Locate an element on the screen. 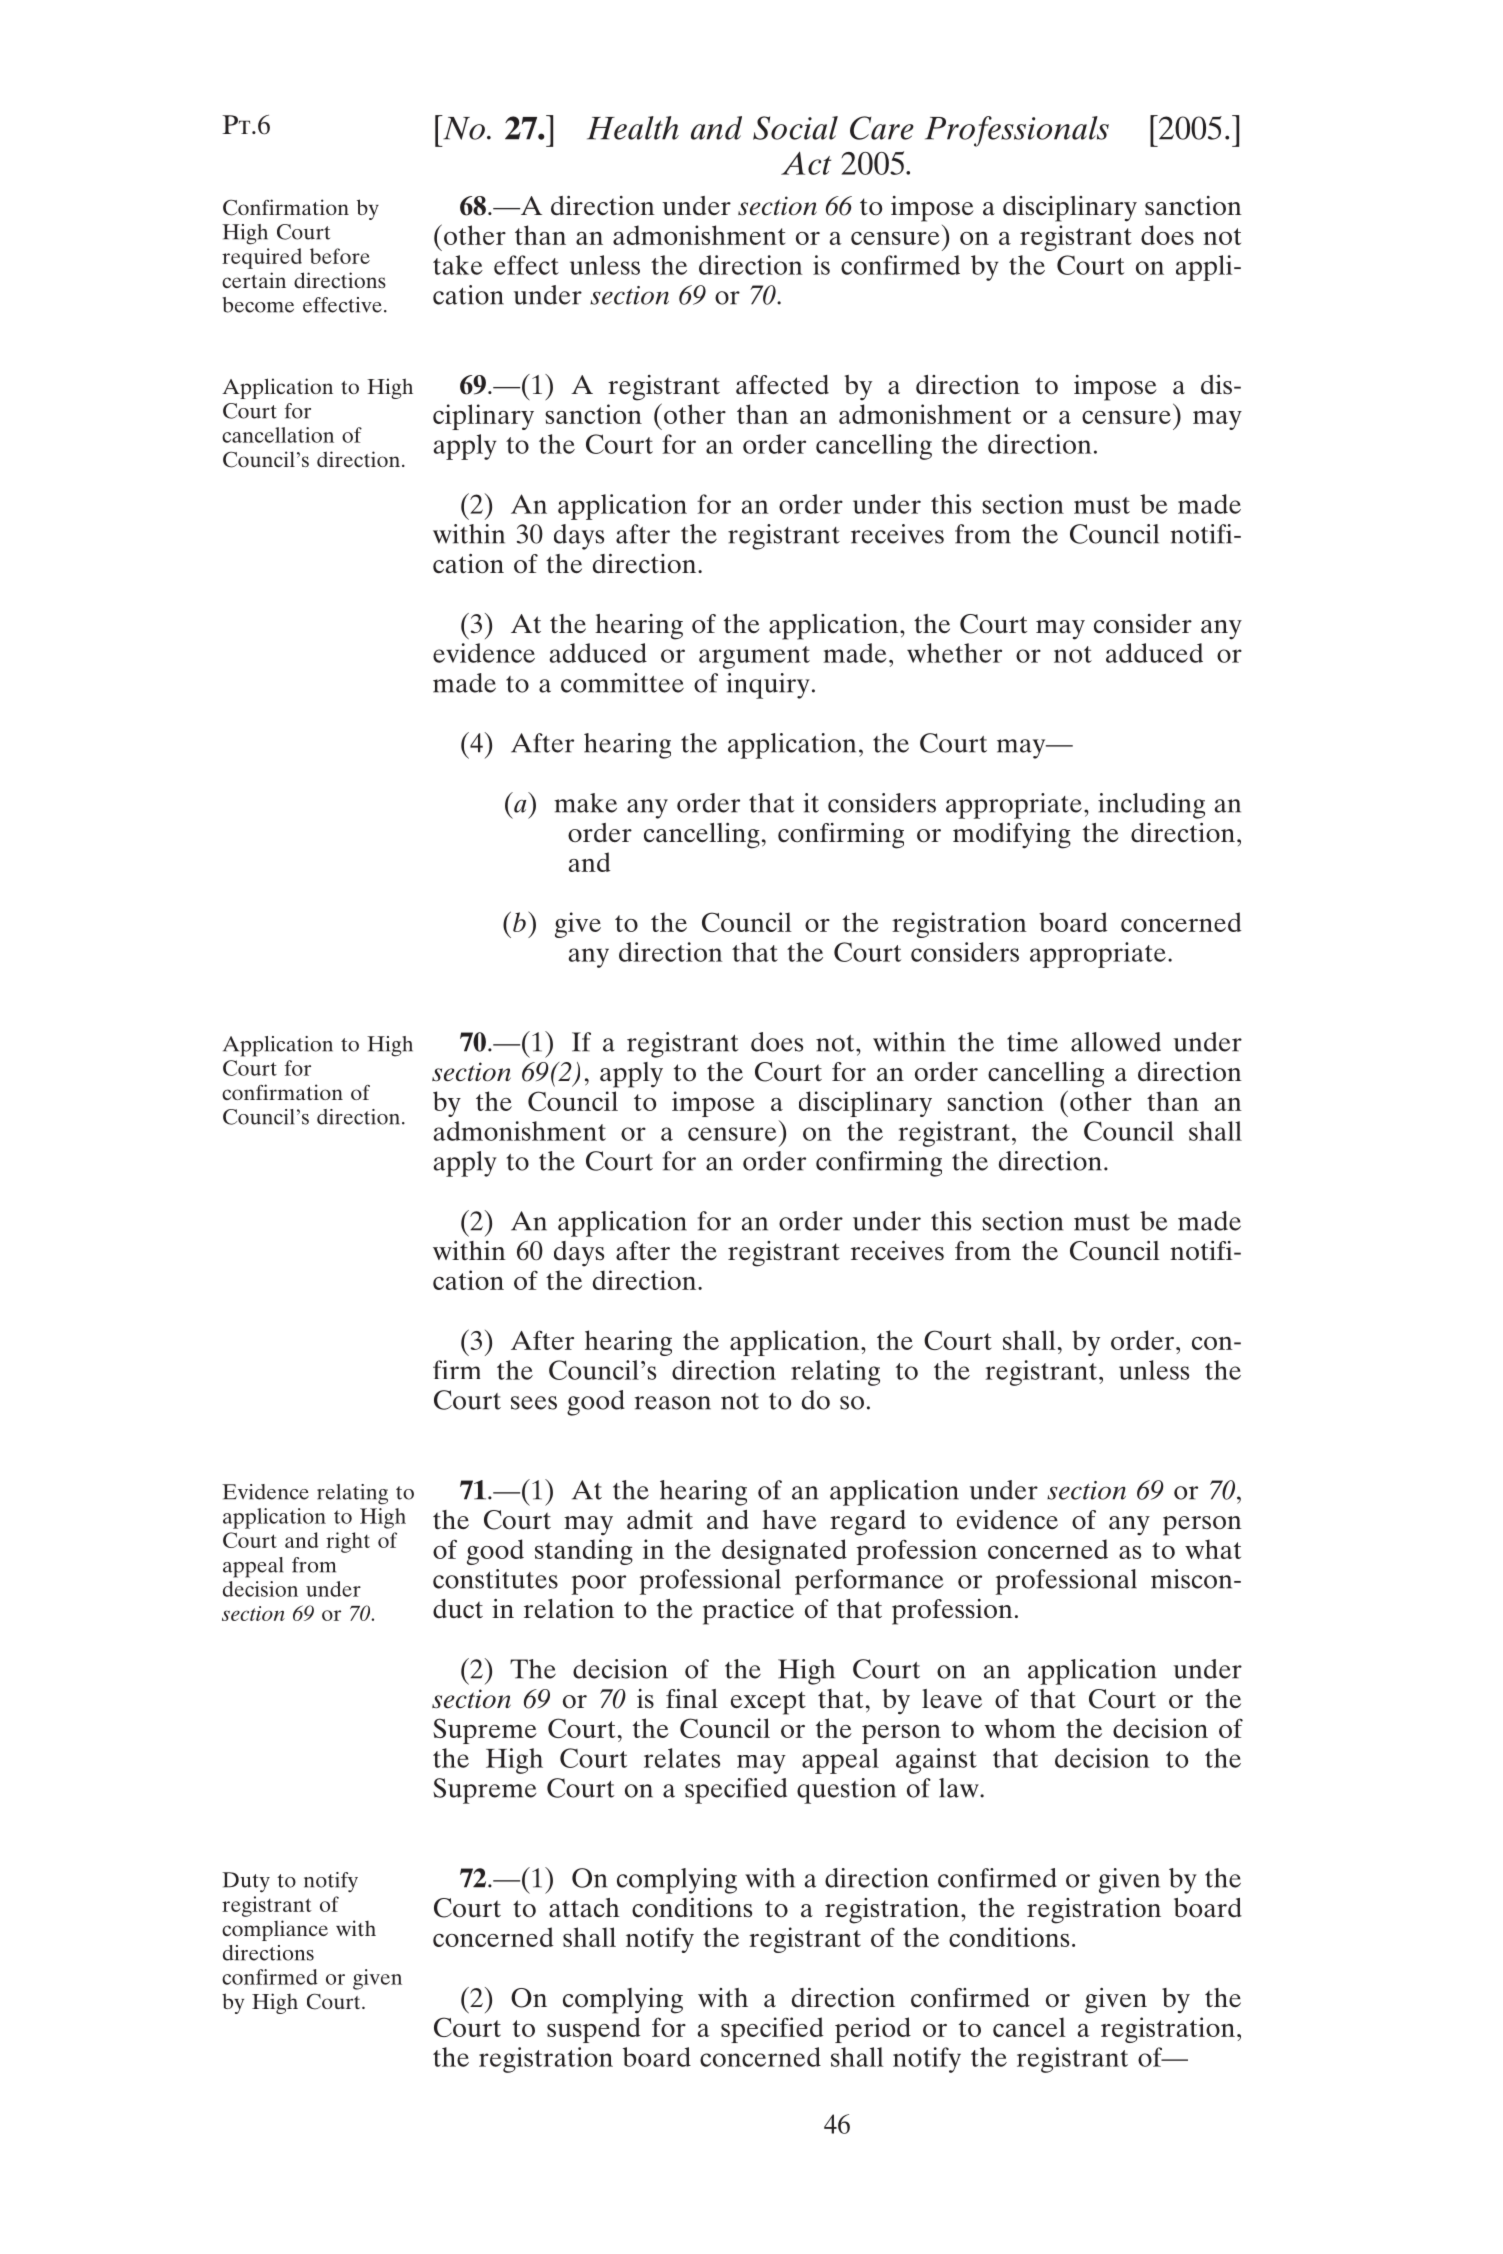 This screenshot has height=2254, width=1503. period is located at coordinates (873, 2030).
